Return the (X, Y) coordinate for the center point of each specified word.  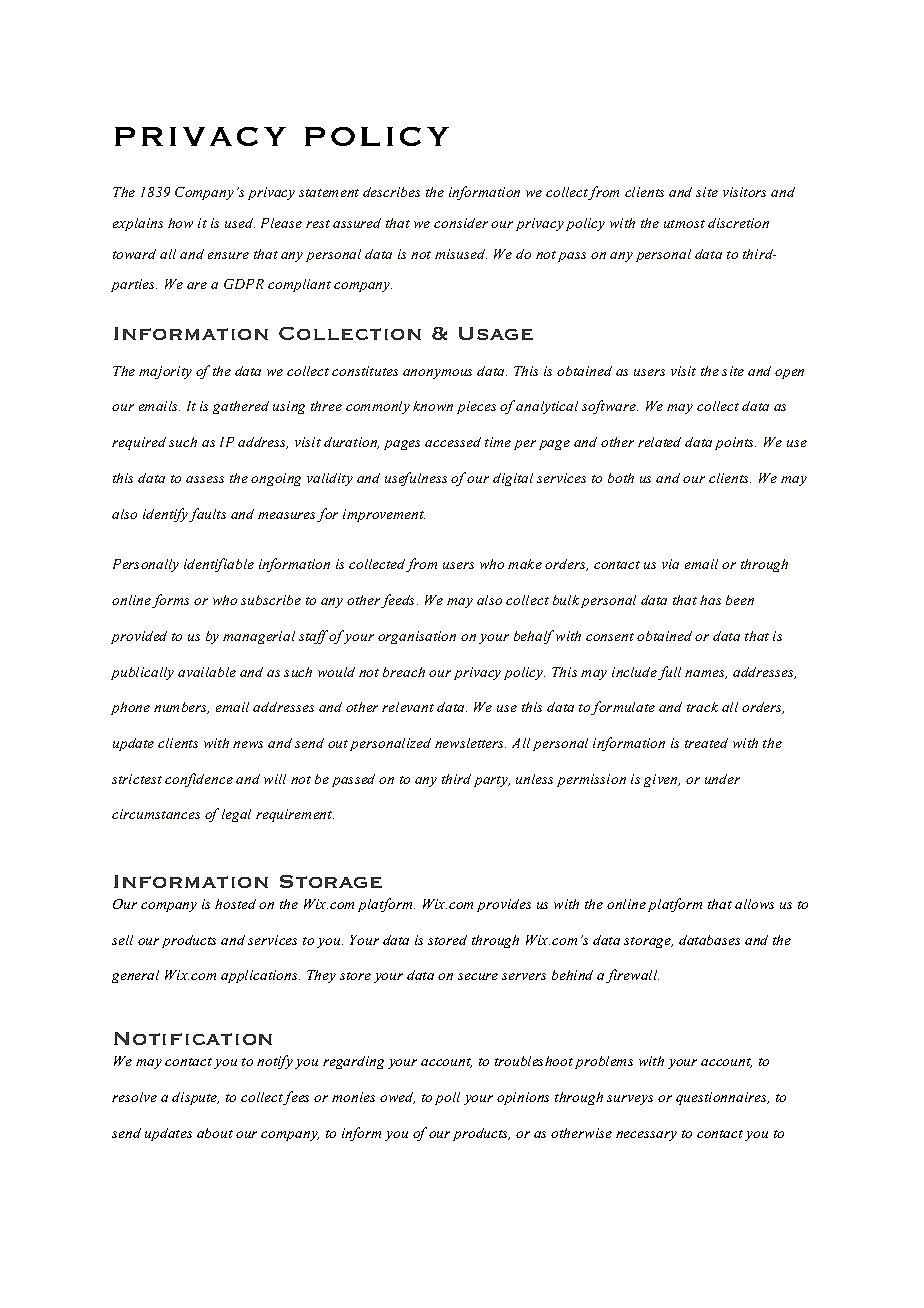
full (669, 673)
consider (461, 223)
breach (404, 672)
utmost (684, 224)
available (207, 672)
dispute (195, 1098)
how (180, 223)
